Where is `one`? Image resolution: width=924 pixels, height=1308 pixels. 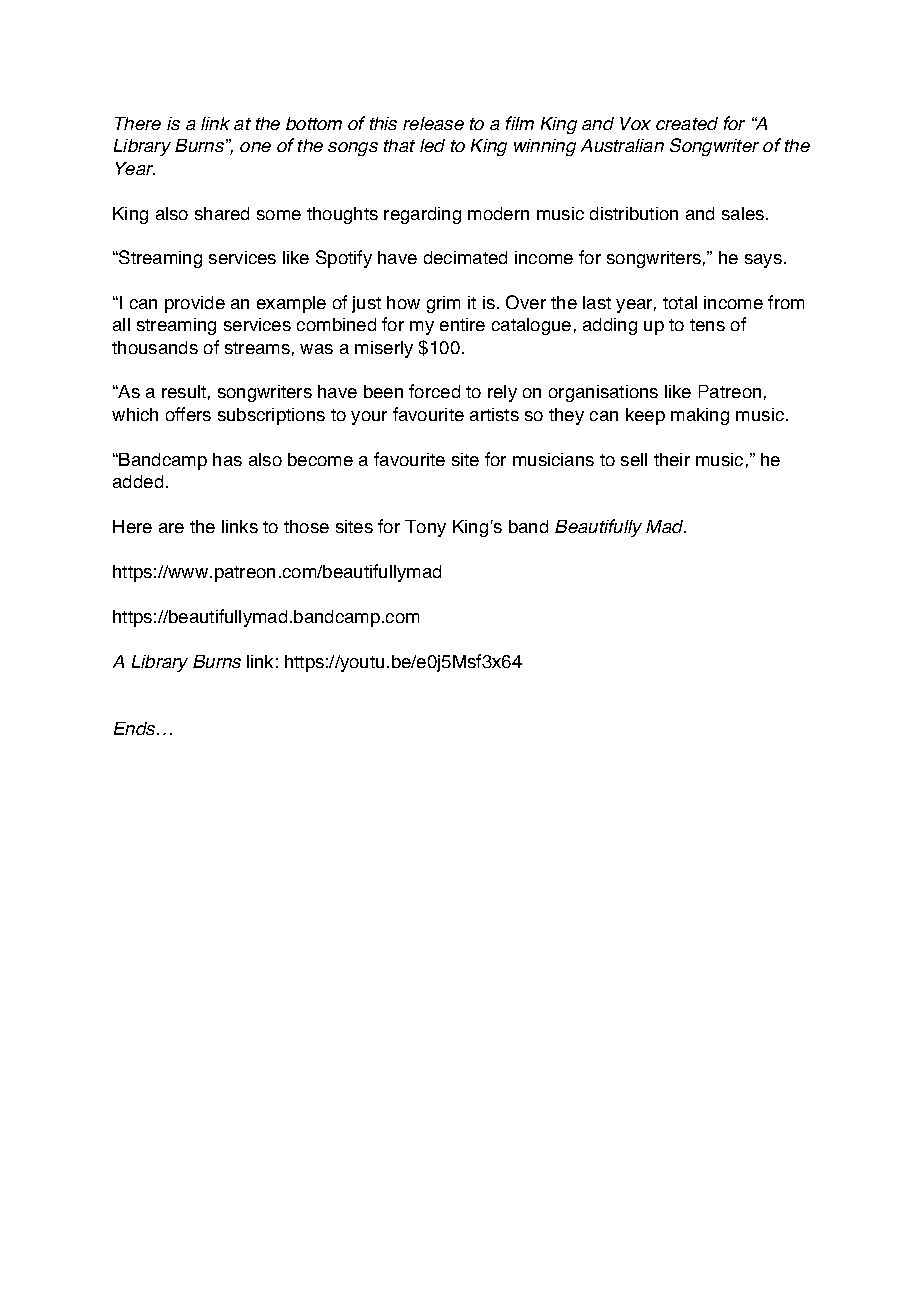
one is located at coordinates (255, 147).
